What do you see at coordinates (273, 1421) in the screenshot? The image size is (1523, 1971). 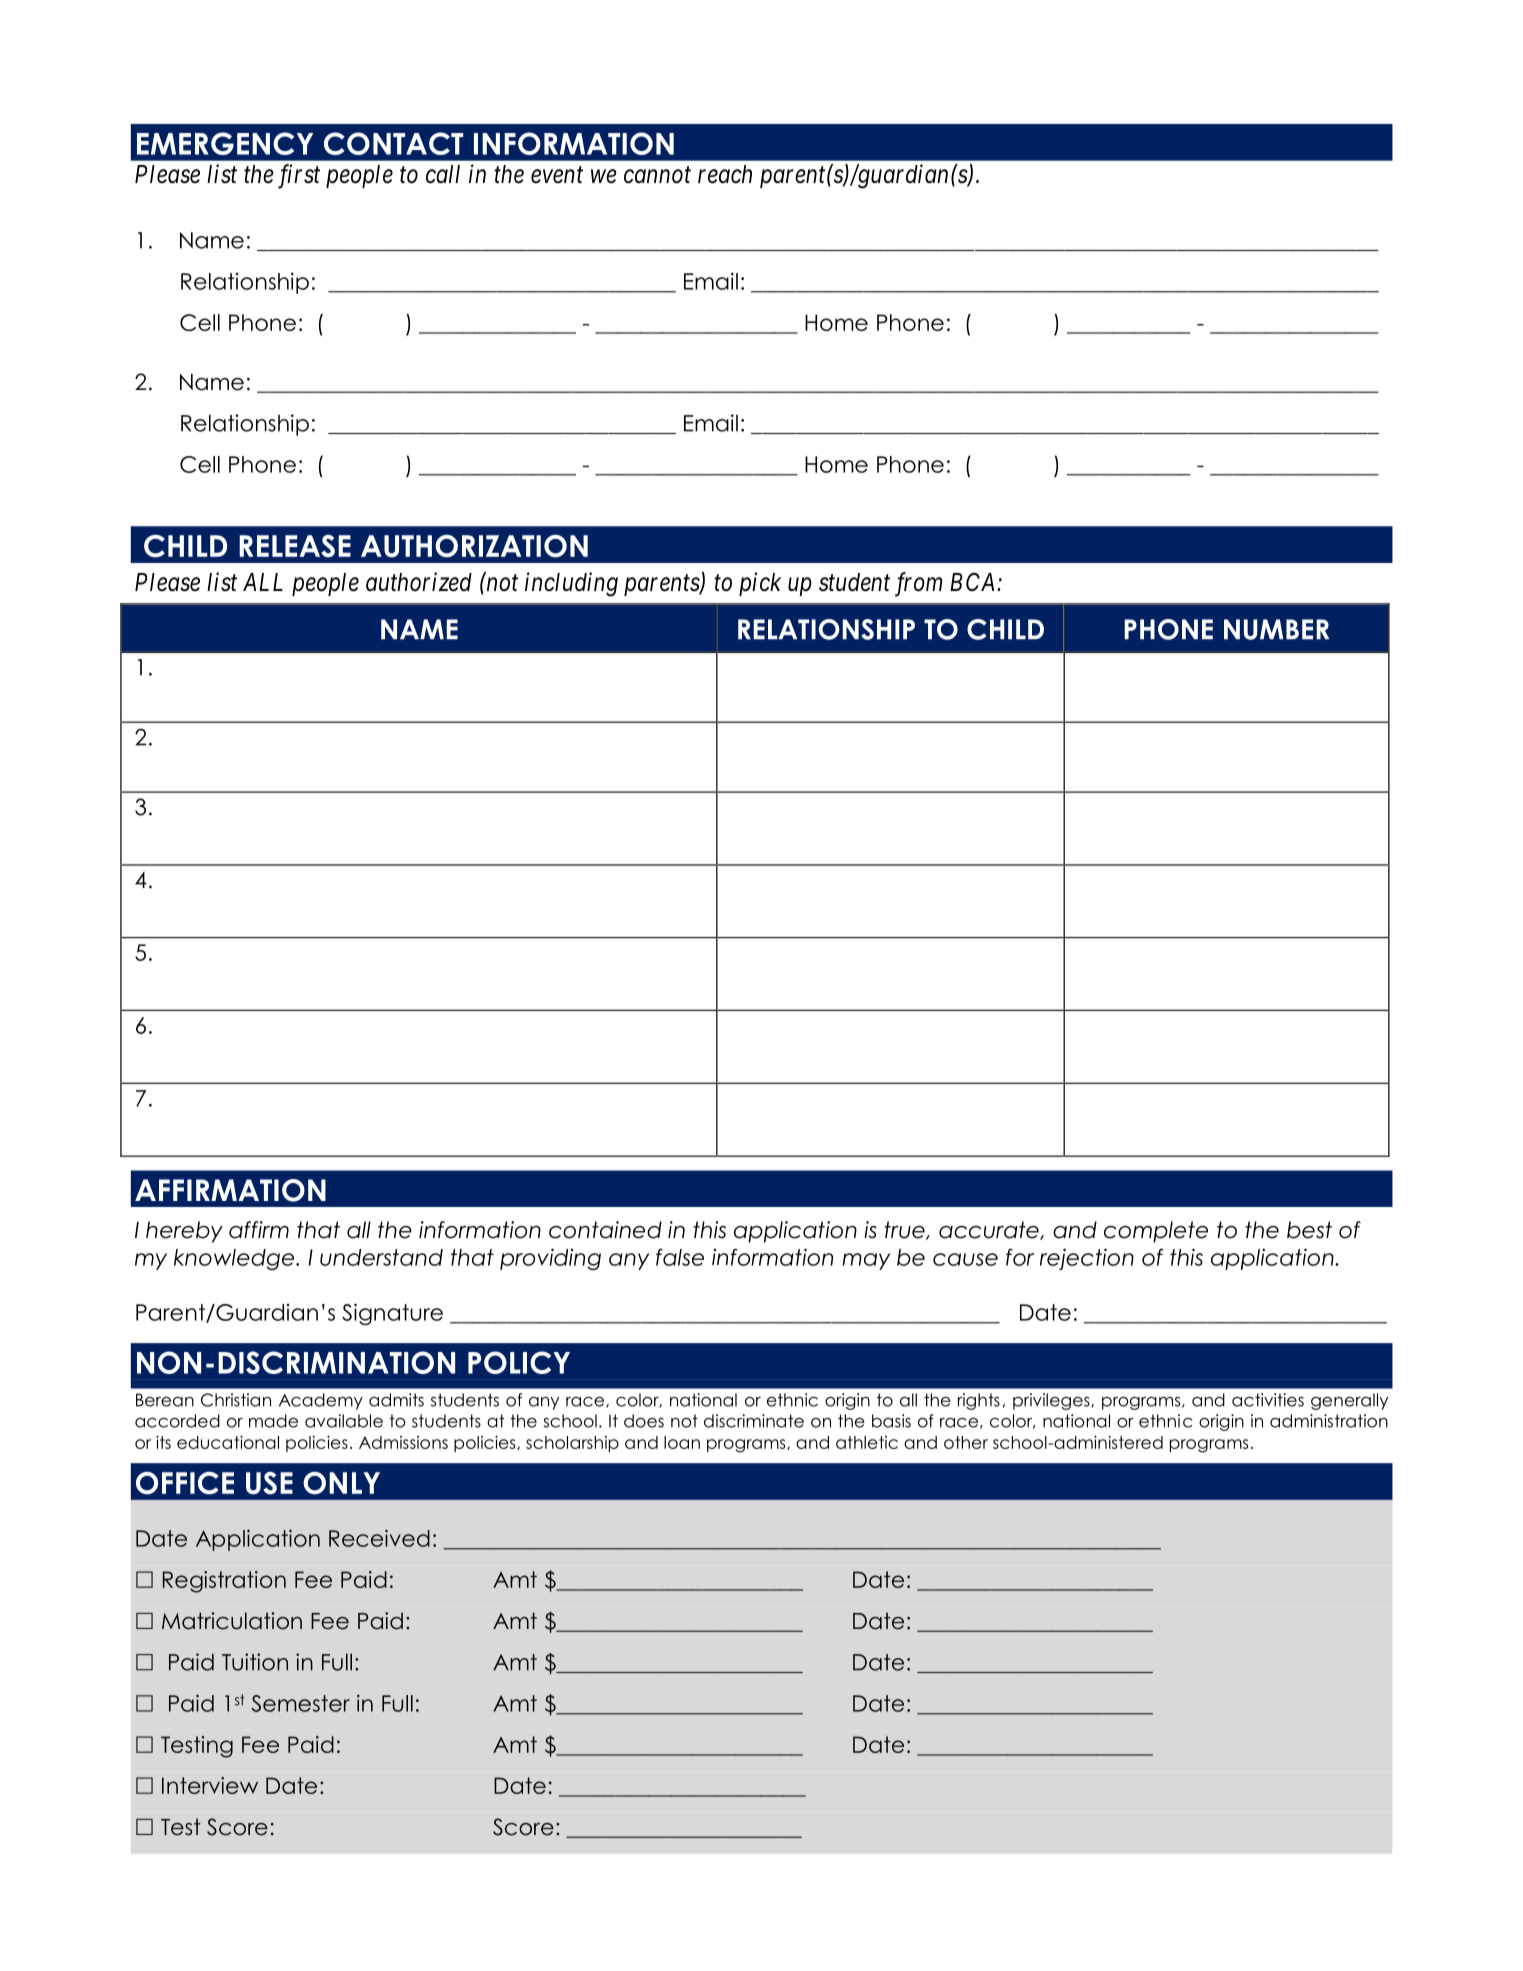 I see `made` at bounding box center [273, 1421].
